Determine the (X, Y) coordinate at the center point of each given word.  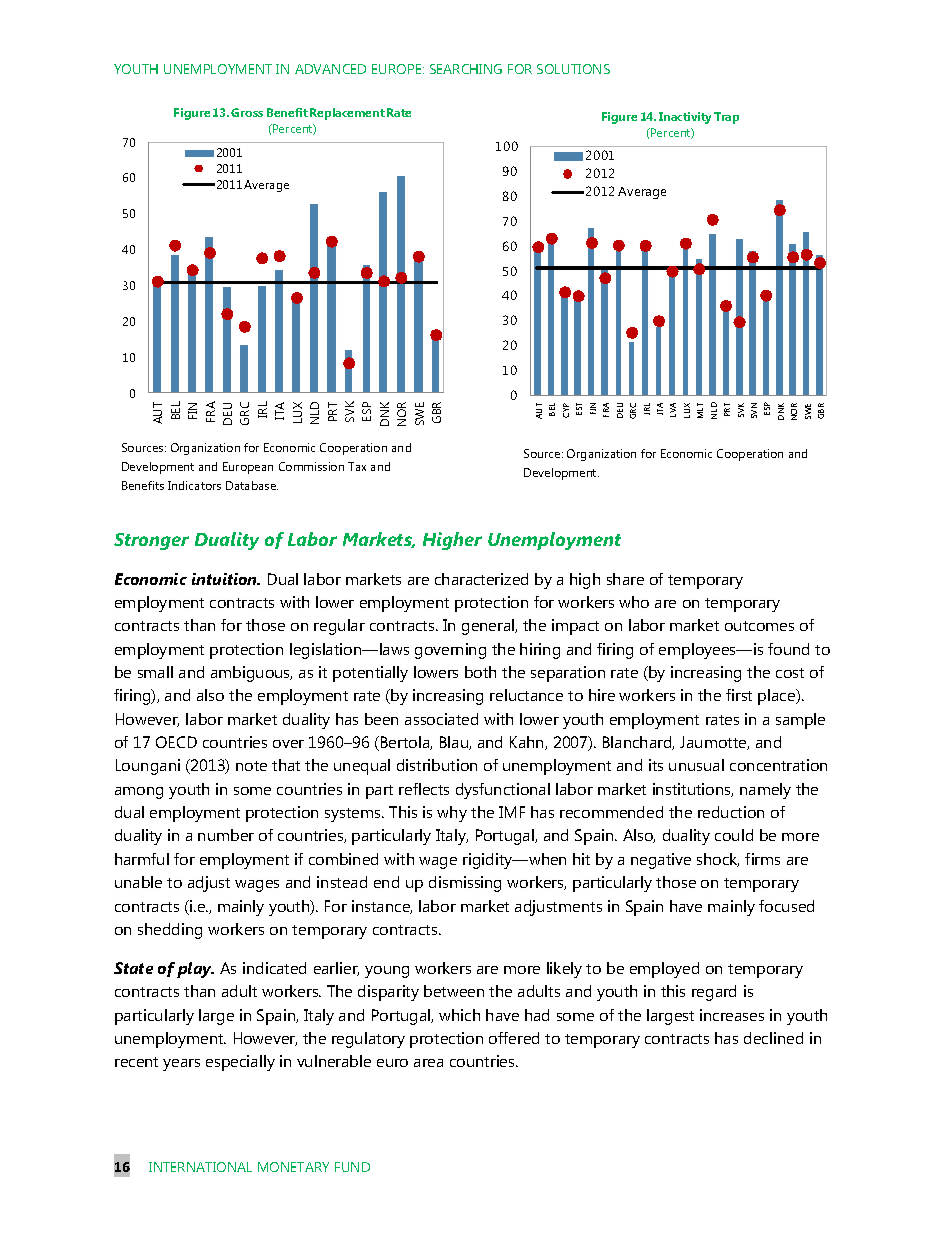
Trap (726, 118)
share (625, 579)
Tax (357, 466)
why (452, 814)
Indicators (194, 485)
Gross (247, 112)
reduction (731, 812)
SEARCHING (466, 69)
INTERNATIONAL (200, 1167)
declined (773, 1038)
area (428, 1063)
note (251, 766)
